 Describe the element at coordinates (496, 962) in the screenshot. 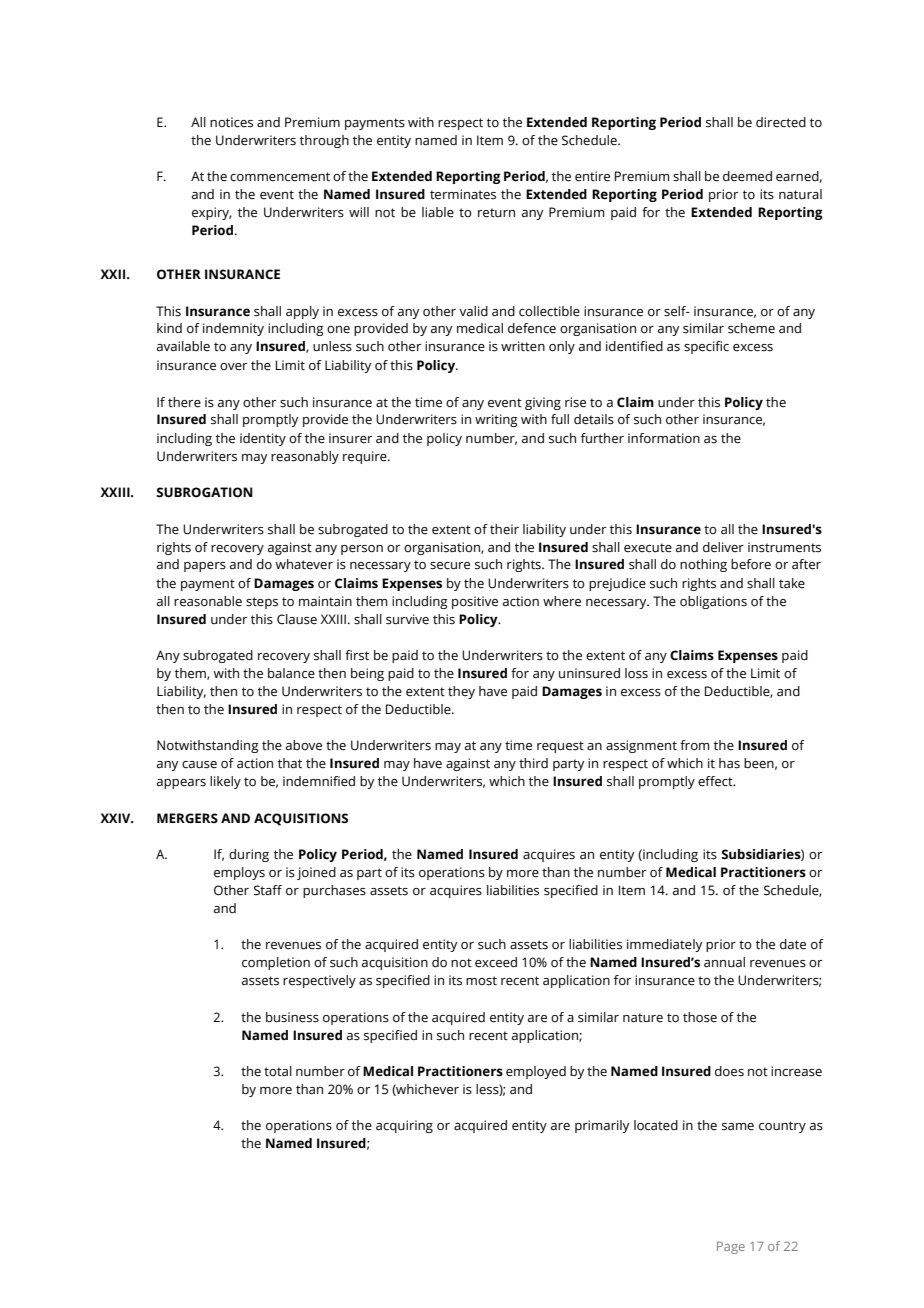

I see `exceed` at that location.
